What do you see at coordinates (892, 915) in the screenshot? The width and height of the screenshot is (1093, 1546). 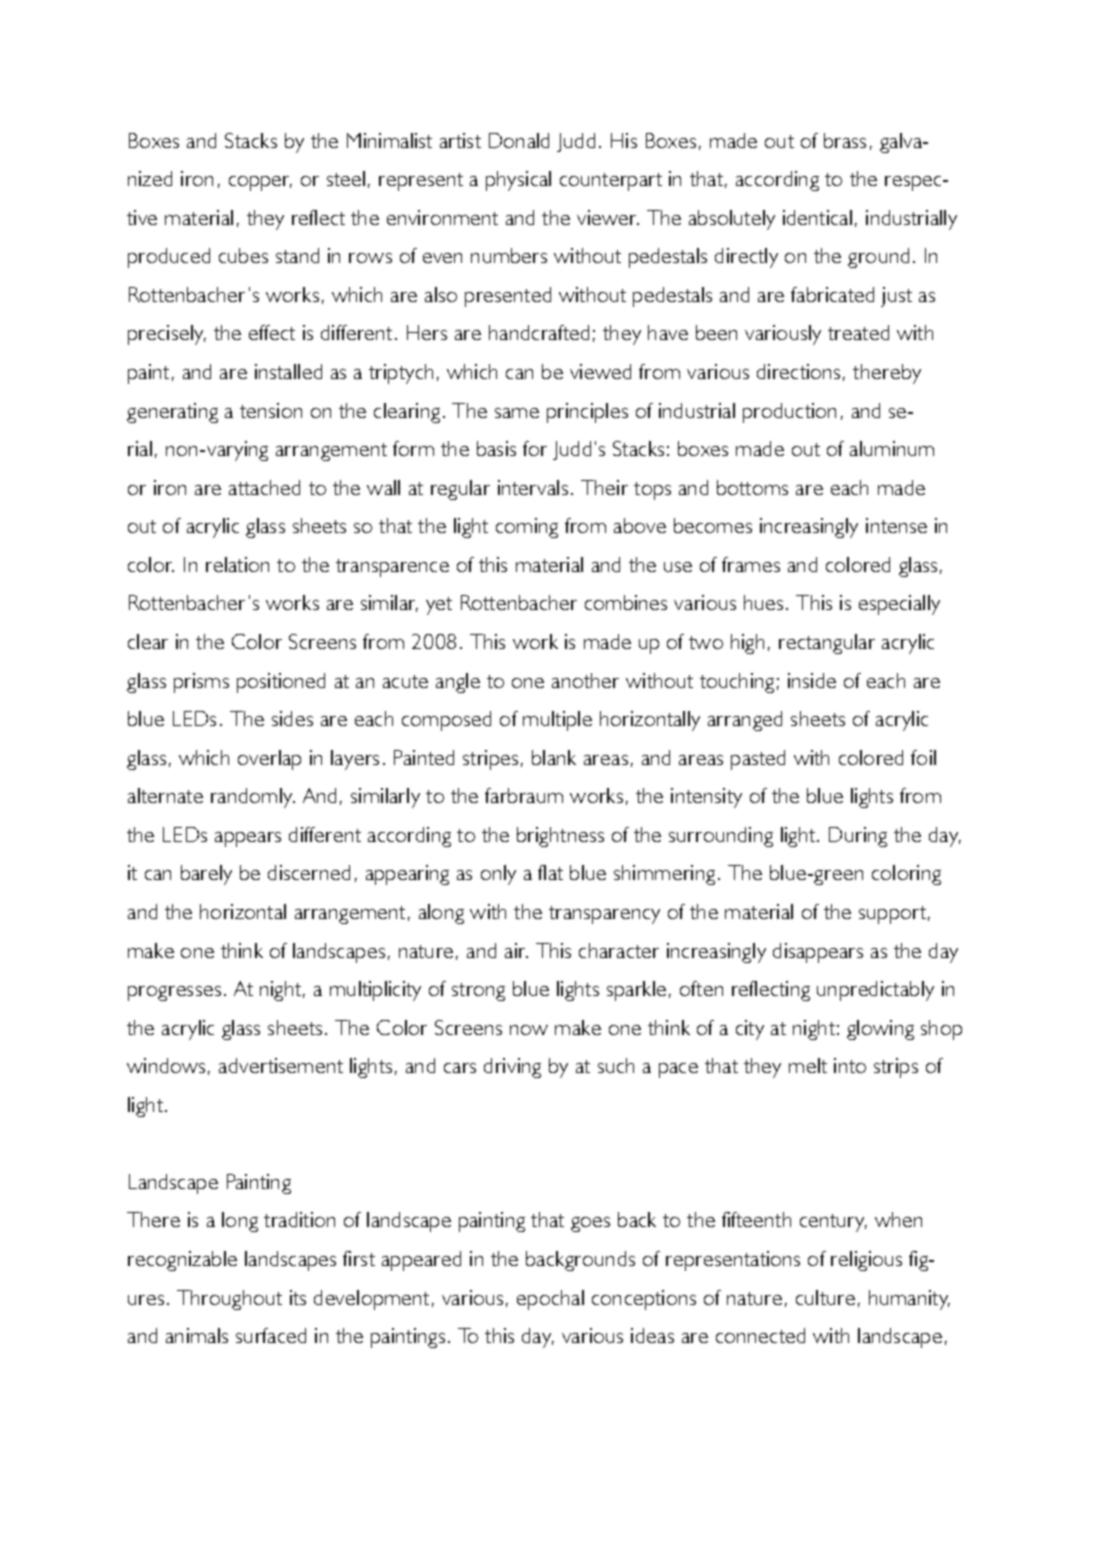 I see `support` at bounding box center [892, 915].
